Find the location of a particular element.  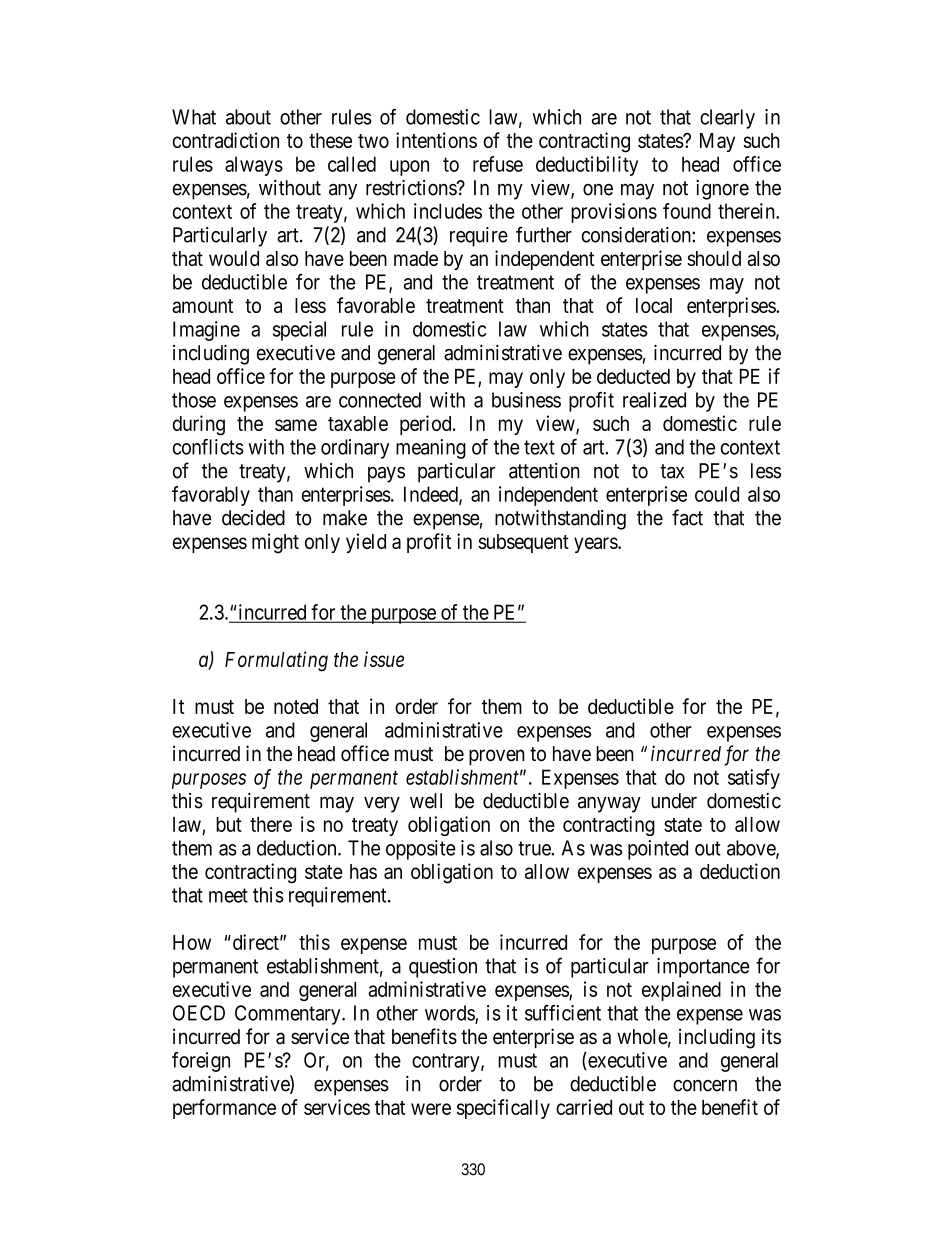

business is located at coordinates (526, 400).
